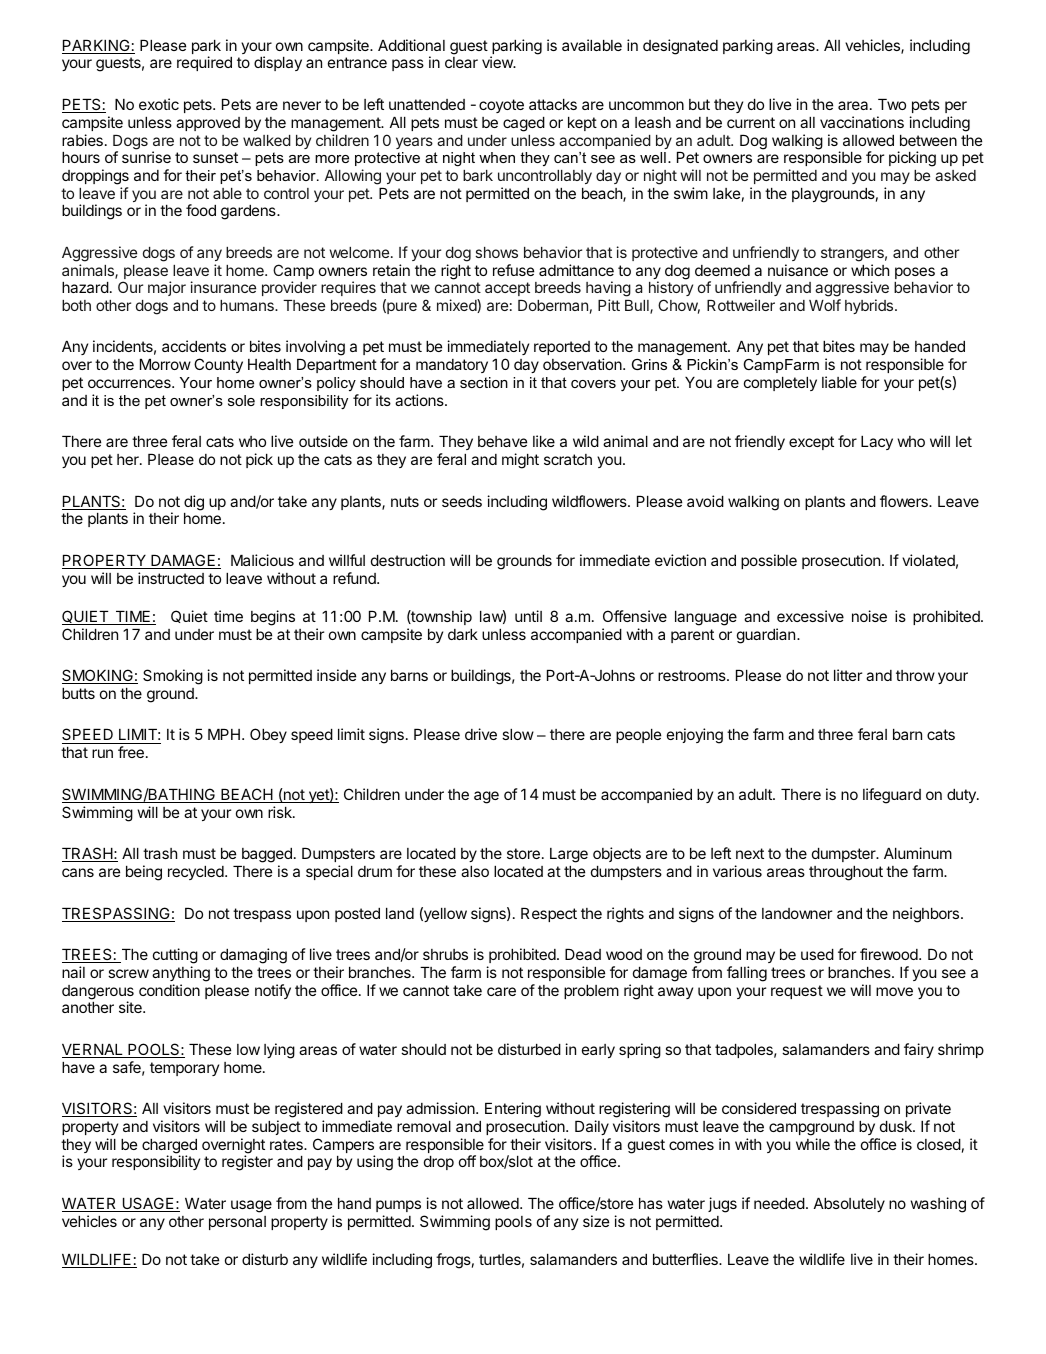 The image size is (1046, 1354). I want to click on begins, so click(273, 618).
